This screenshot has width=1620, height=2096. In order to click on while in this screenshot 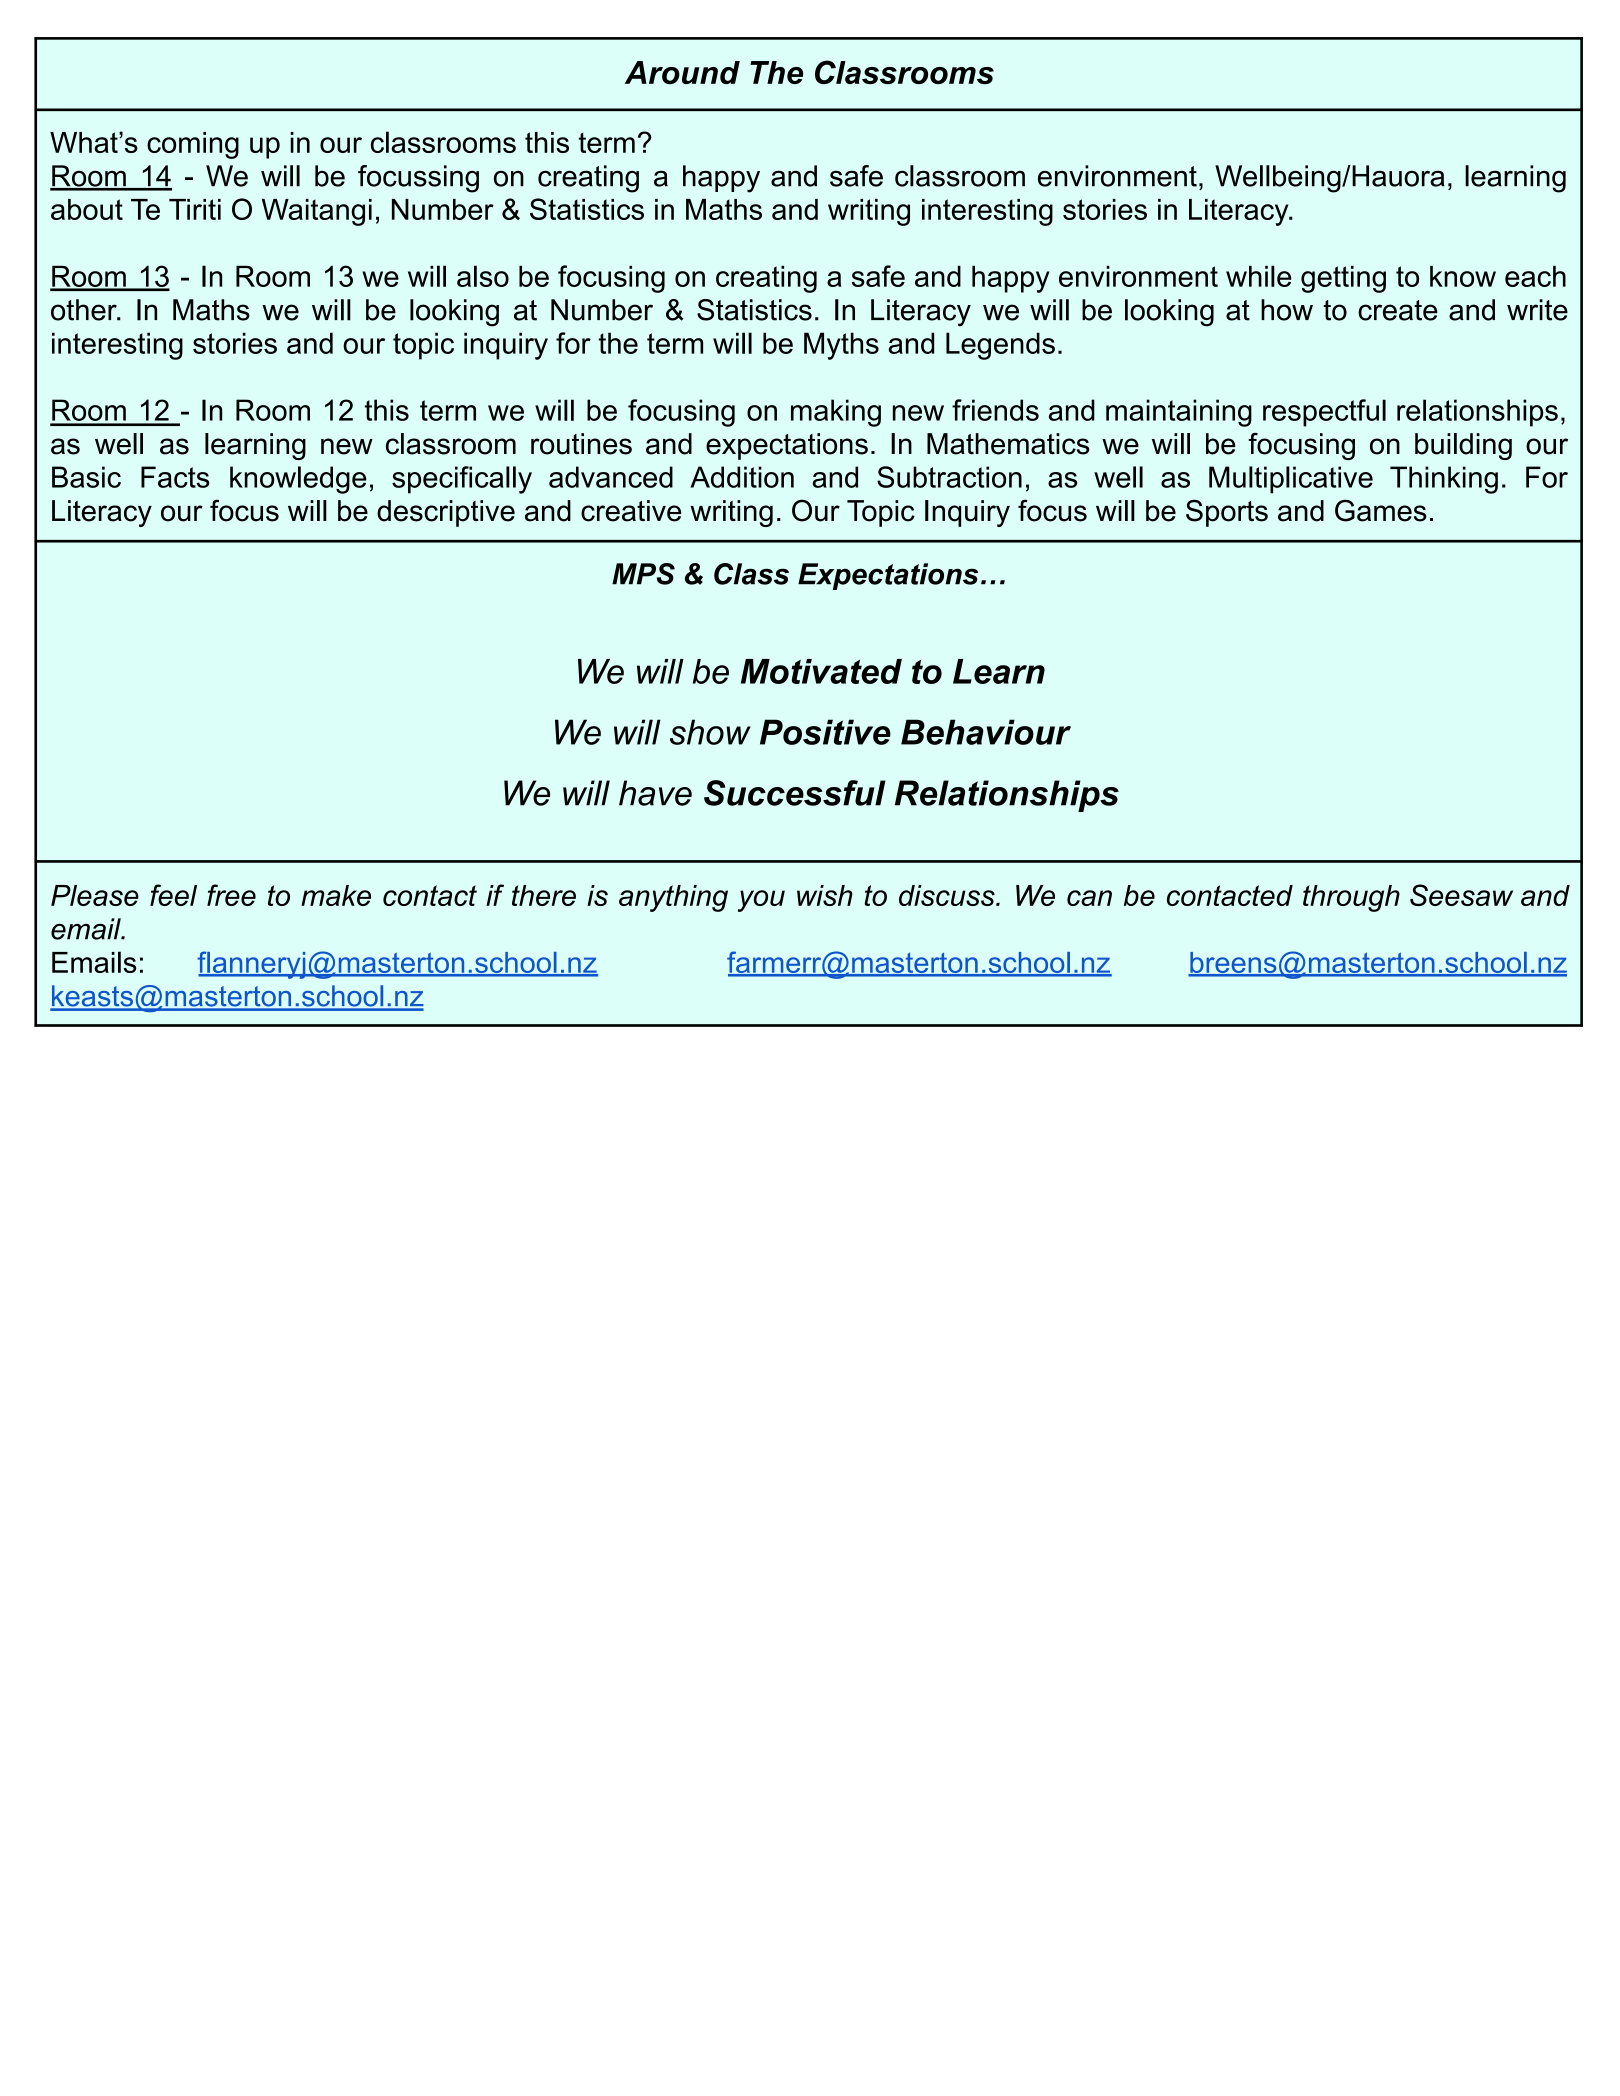, I will do `click(1259, 276)`.
